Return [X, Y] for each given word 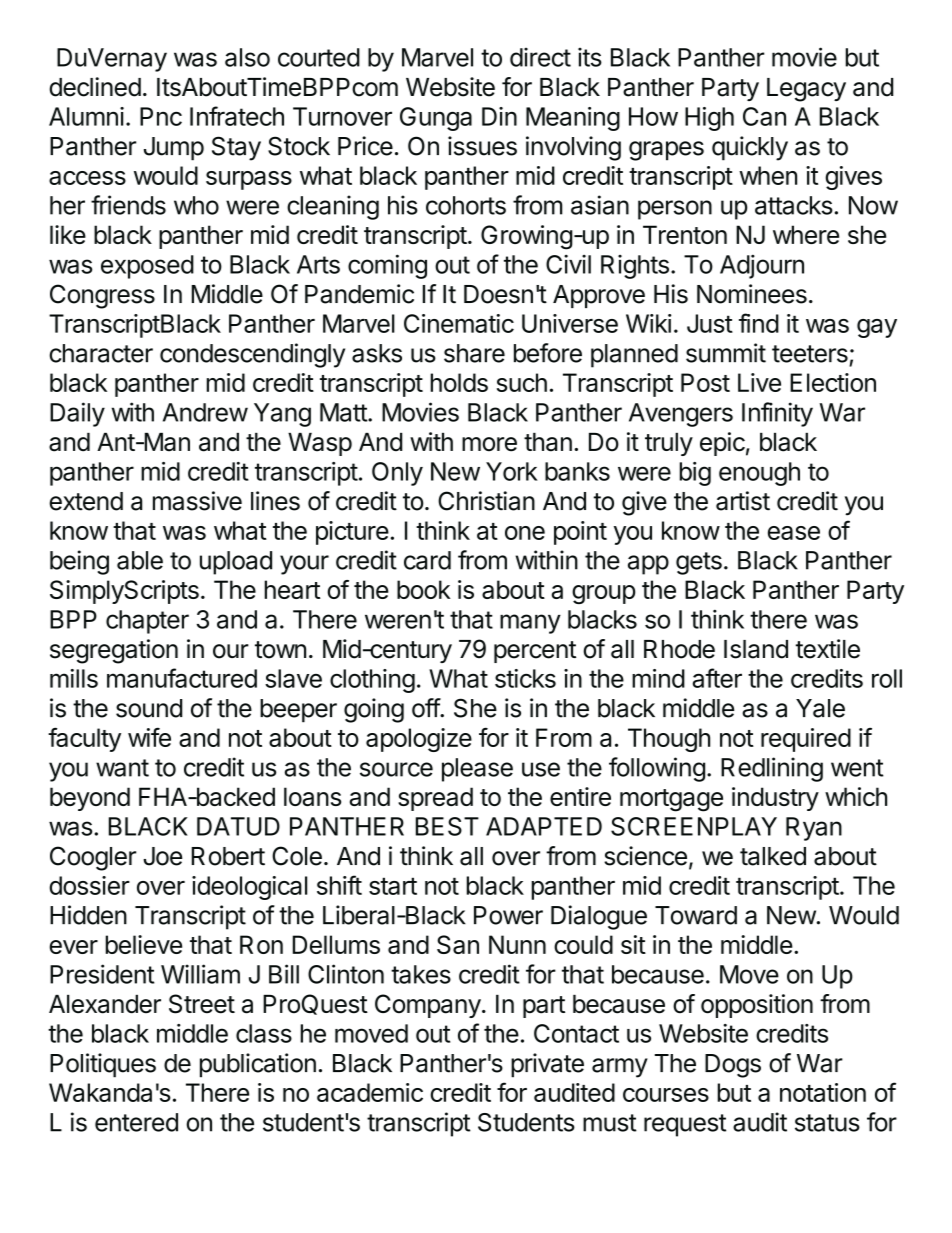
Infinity [777, 414]
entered [136, 1122]
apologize [419, 740]
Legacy [806, 90]
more [489, 444]
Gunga [436, 119]
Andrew [205, 412]
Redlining [772, 769]
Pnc [161, 116]
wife [149, 737]
